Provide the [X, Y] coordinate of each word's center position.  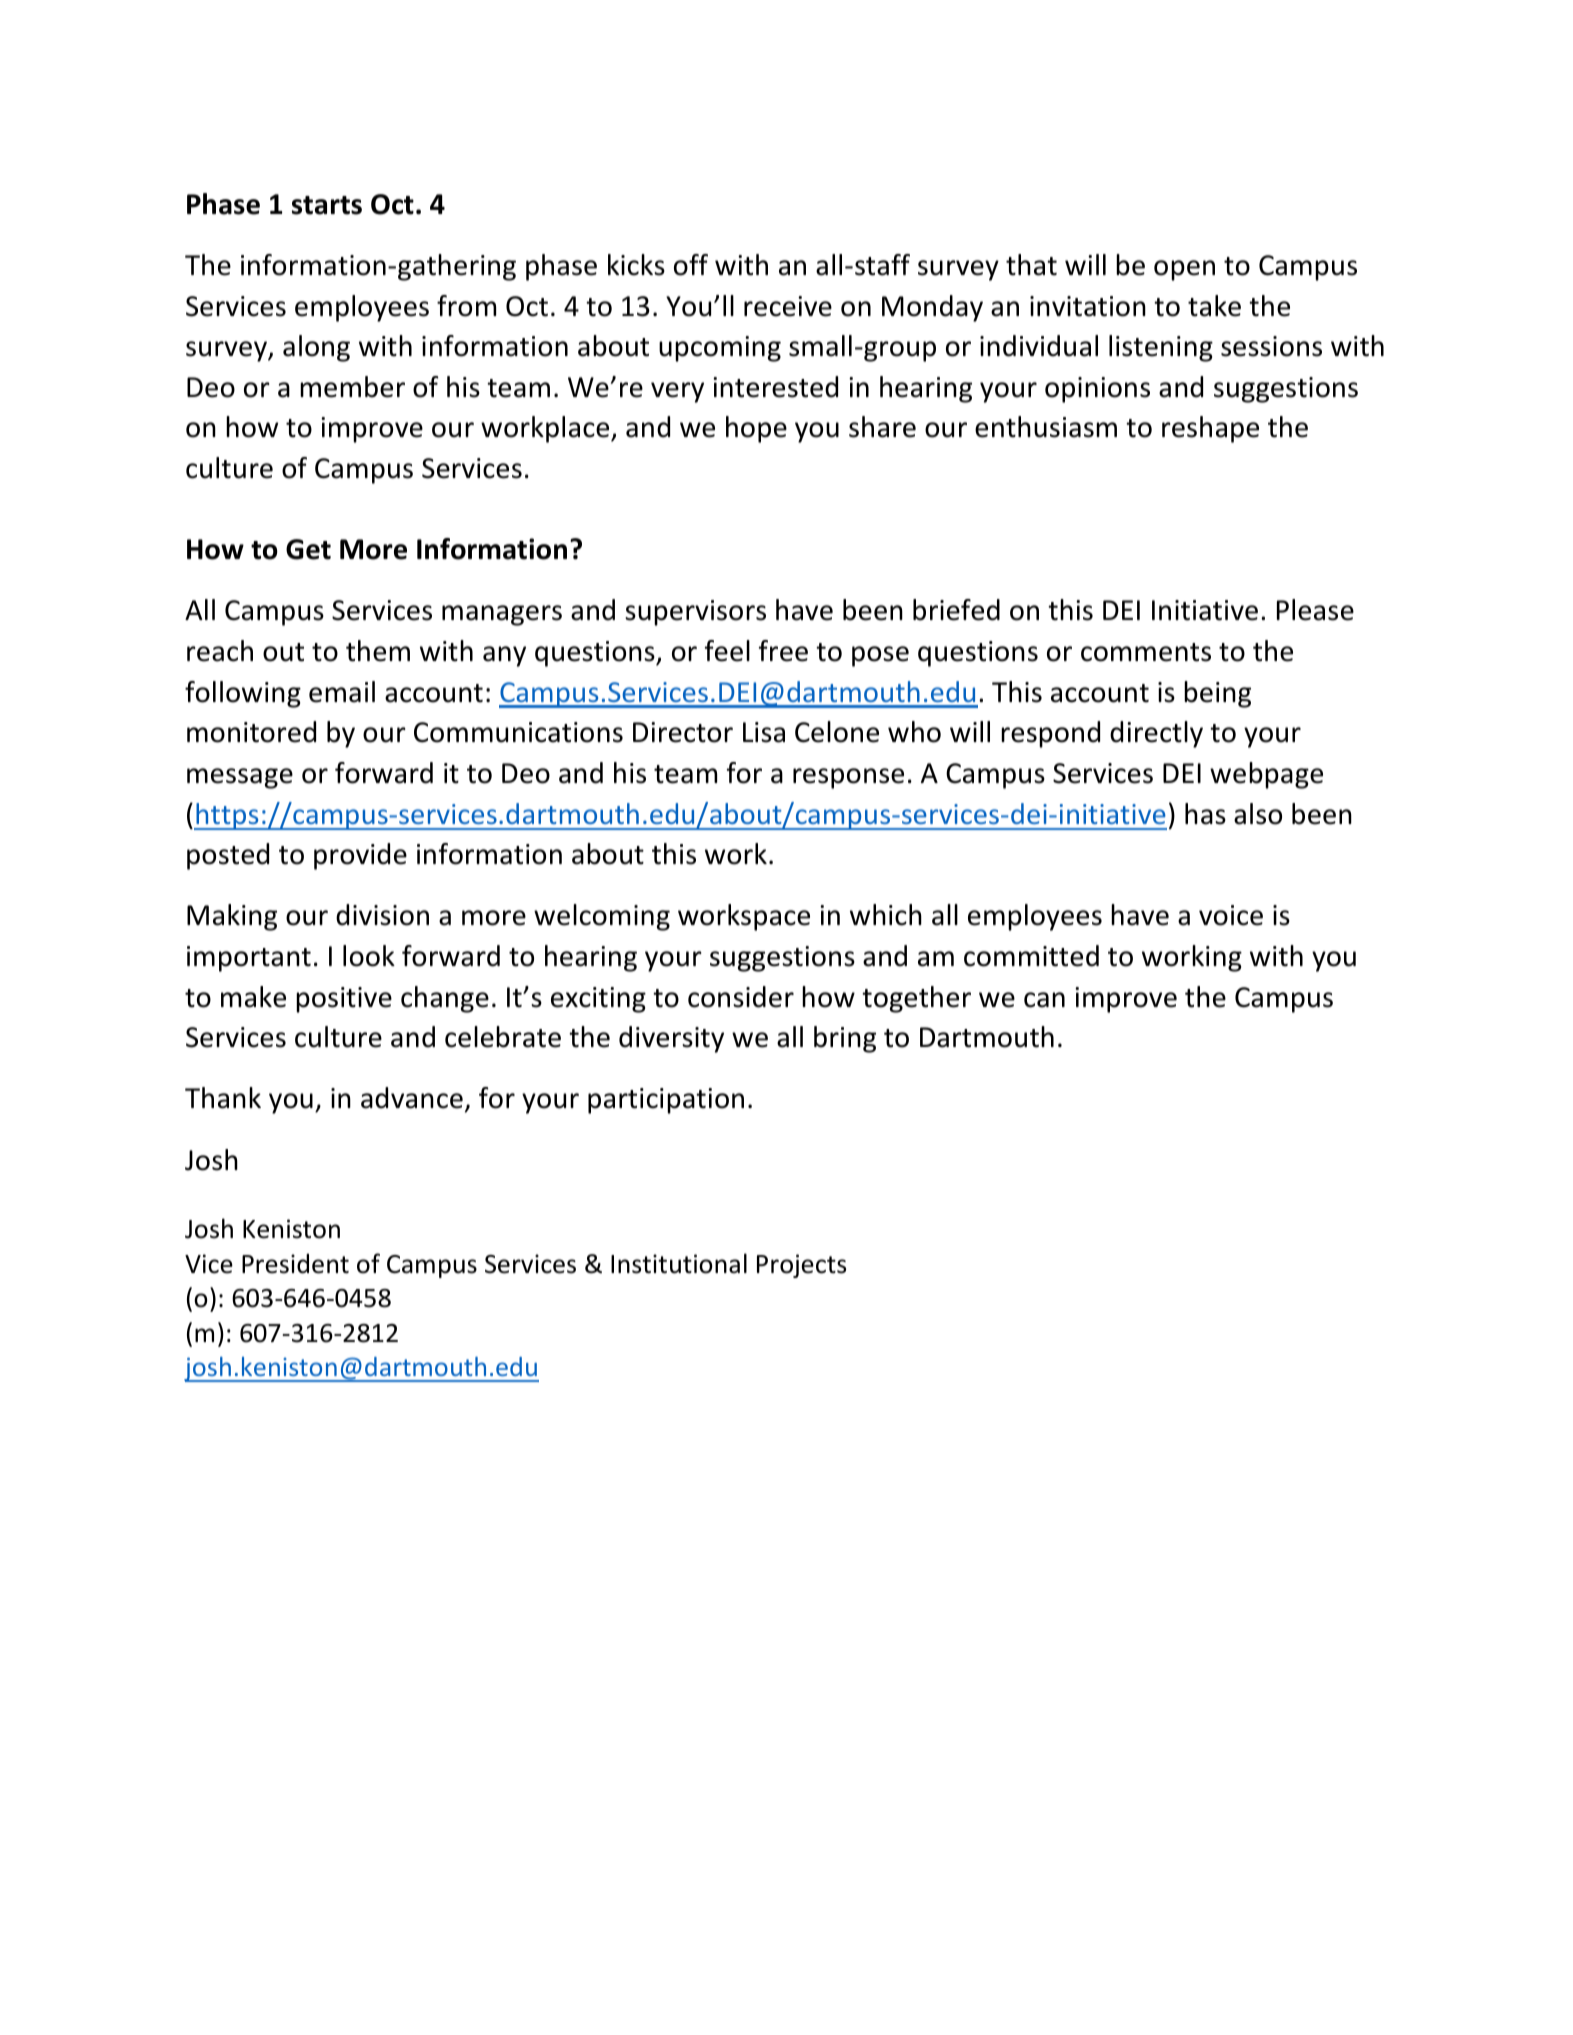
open [1184, 270]
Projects [801, 1266]
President [295, 1263]
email [342, 692]
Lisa [764, 732]
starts [327, 205]
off [691, 265]
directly [1156, 734]
